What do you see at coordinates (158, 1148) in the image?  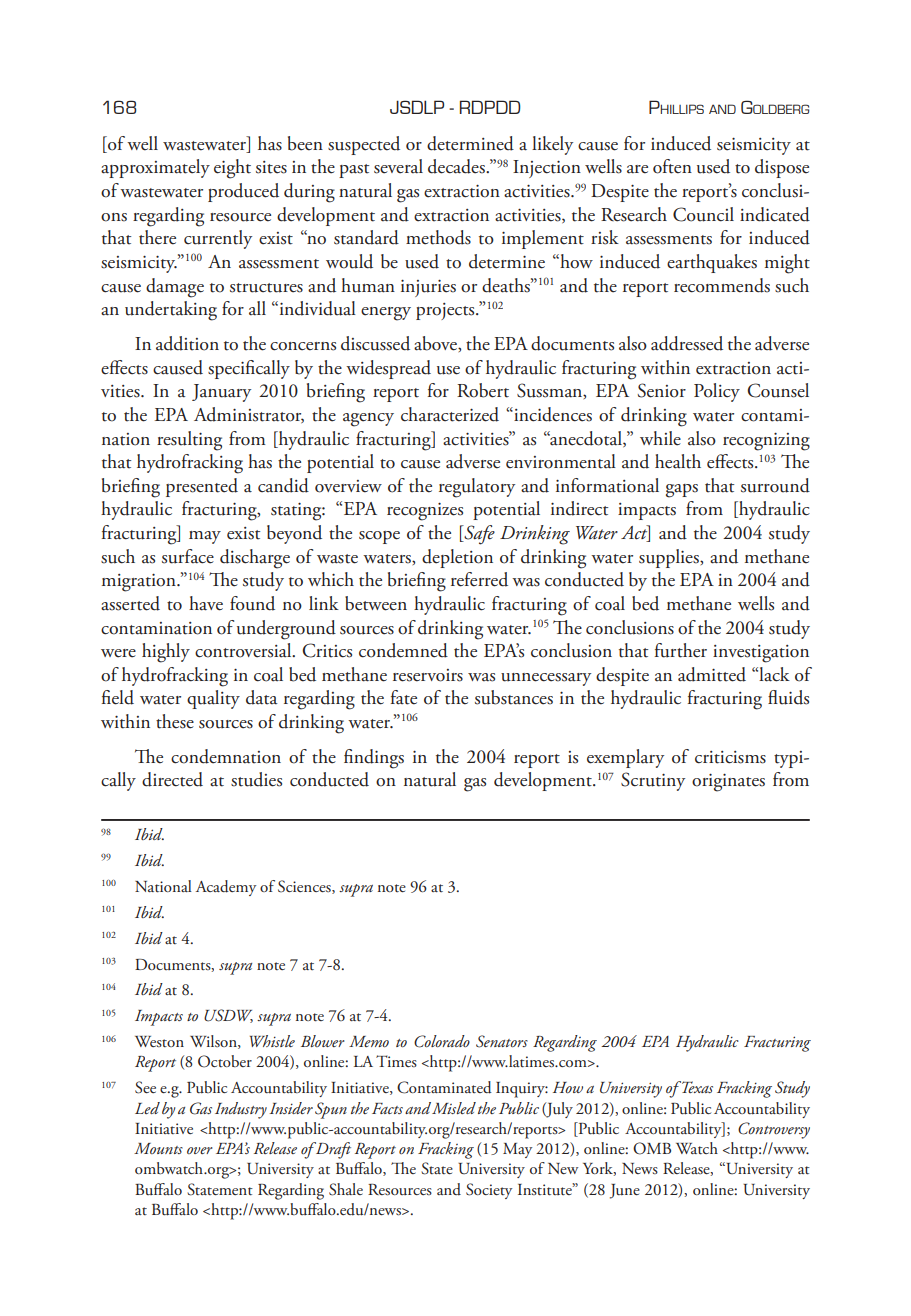 I see `Mounts` at bounding box center [158, 1148].
